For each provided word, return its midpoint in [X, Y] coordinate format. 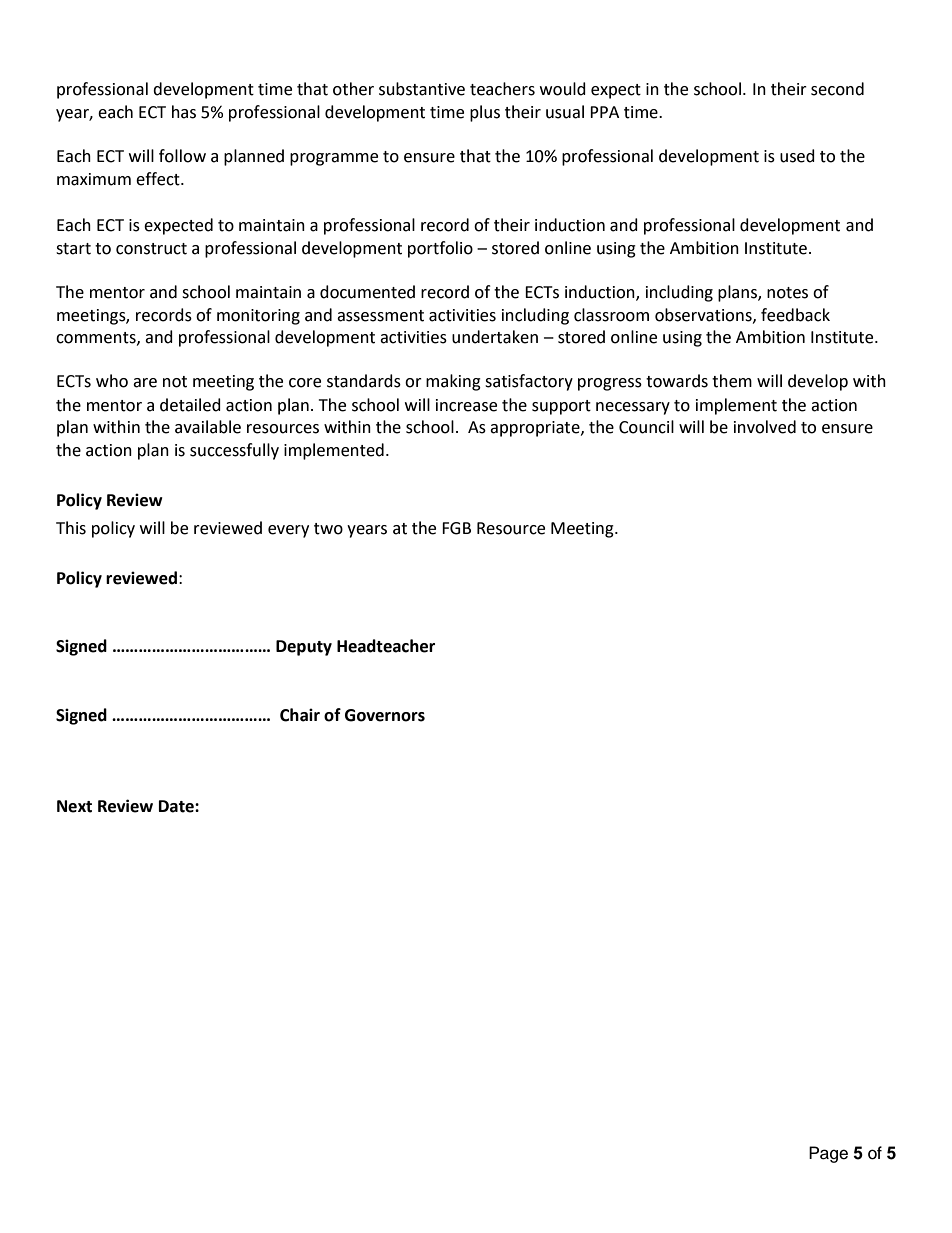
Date [177, 806]
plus [485, 113]
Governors [385, 715]
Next [74, 806]
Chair [300, 715]
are [145, 383]
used [797, 156]
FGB [456, 528]
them [732, 381]
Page [828, 1154]
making [453, 382]
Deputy [304, 648]
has [184, 112]
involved [765, 427]
